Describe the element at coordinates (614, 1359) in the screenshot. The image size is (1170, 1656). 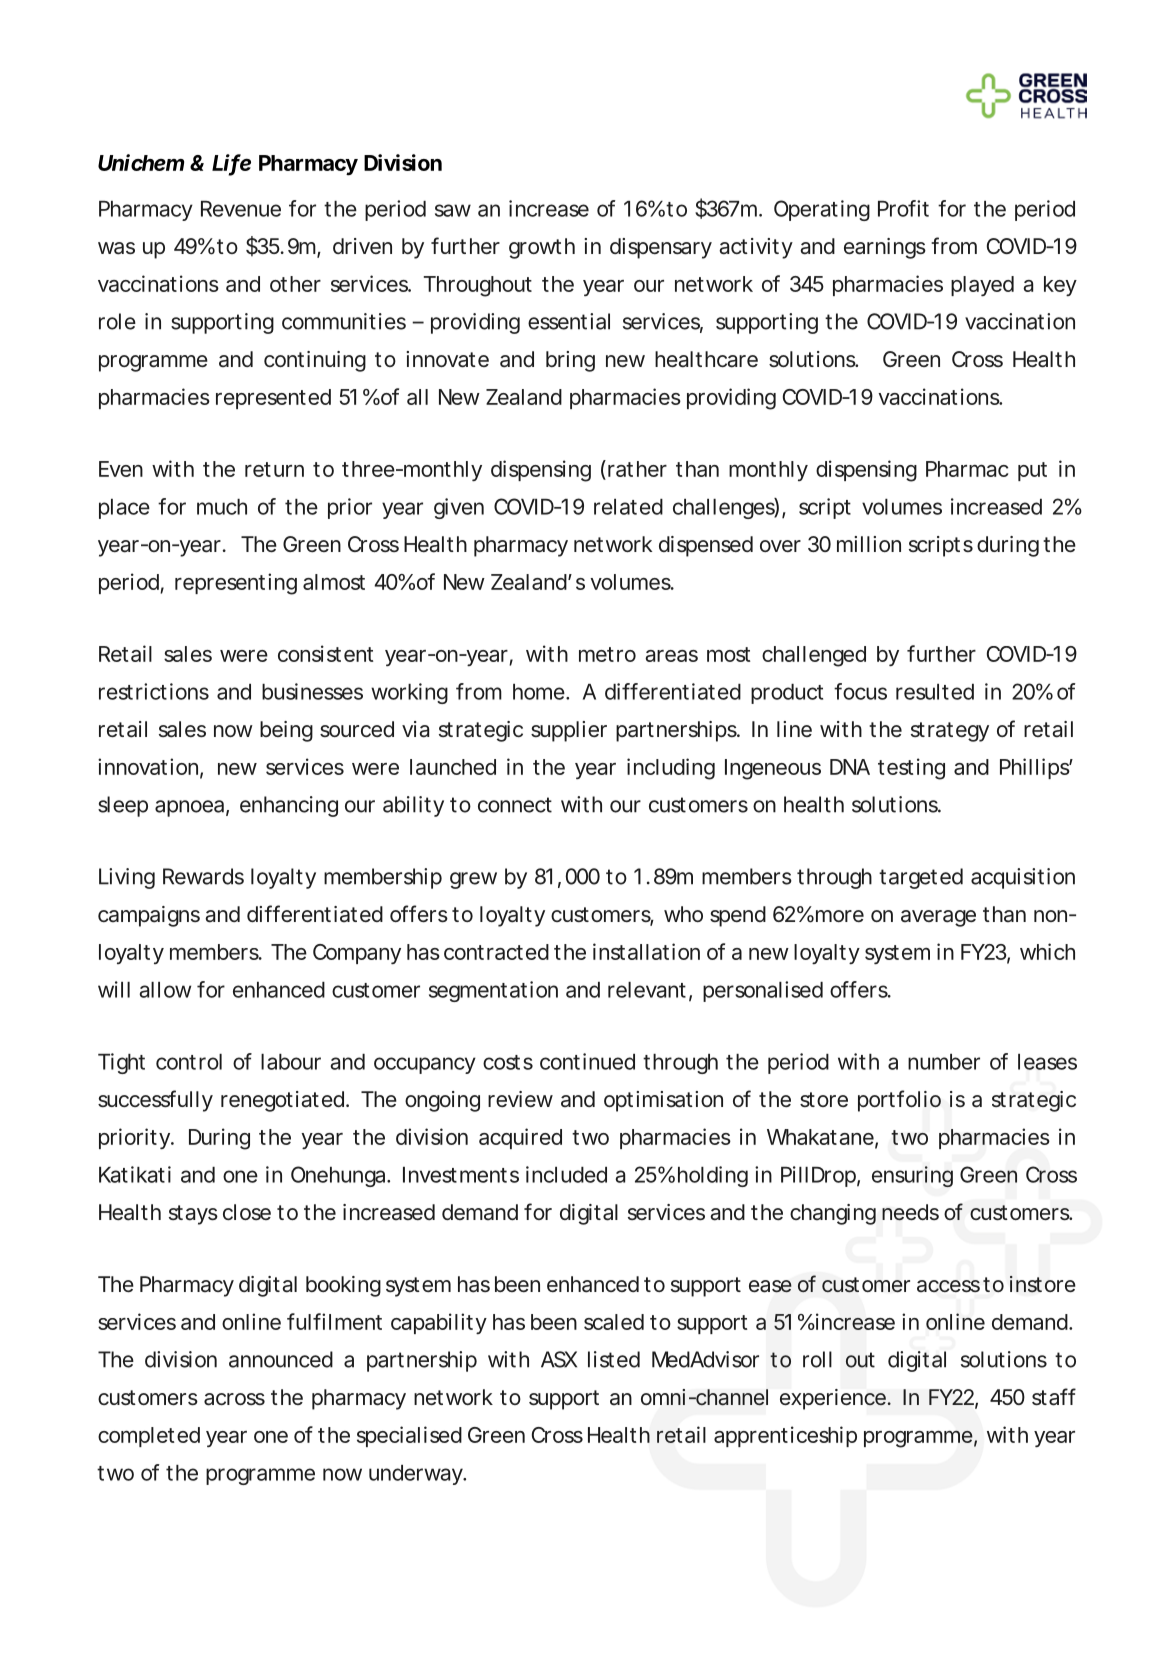
I see `listed` at that location.
